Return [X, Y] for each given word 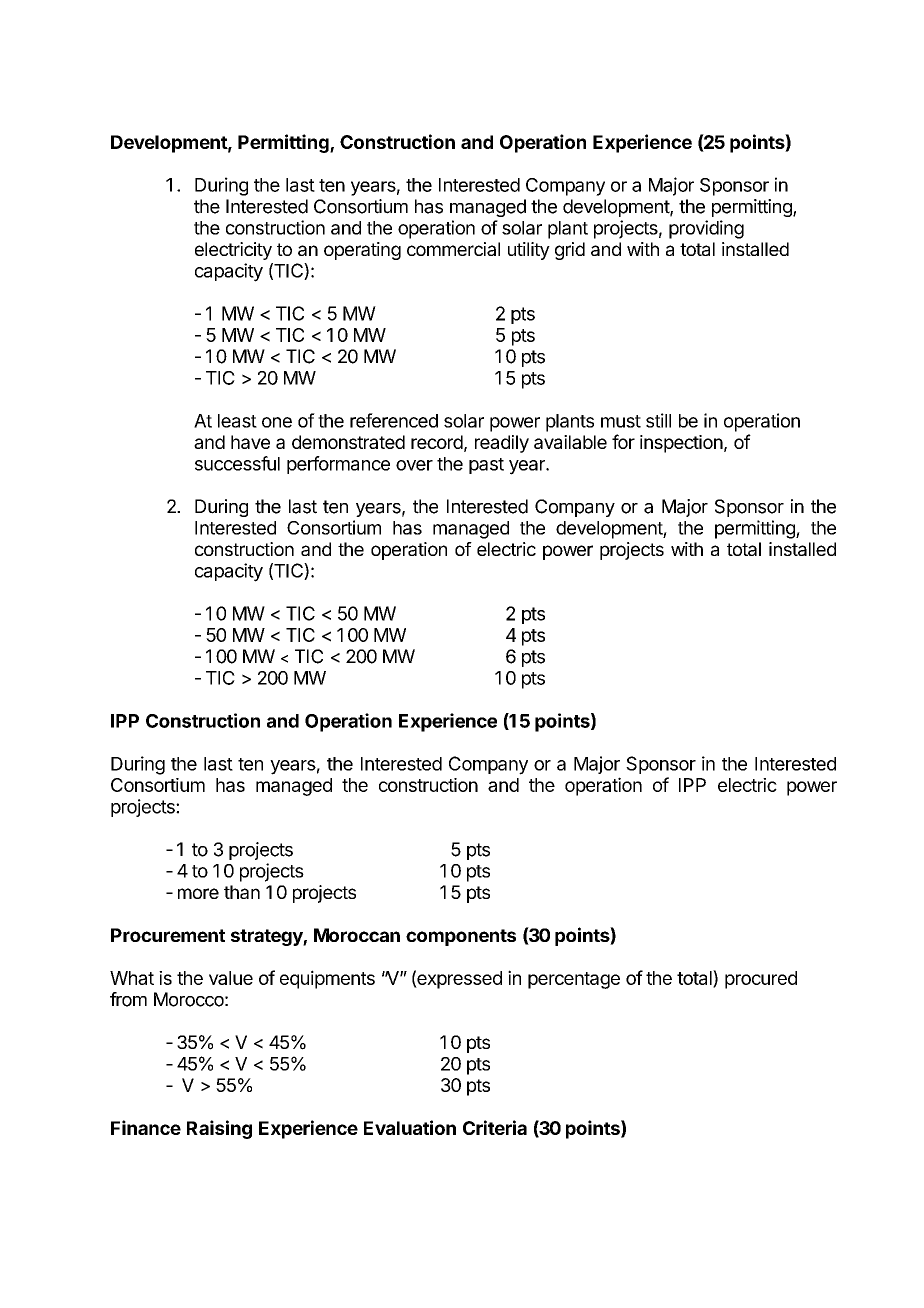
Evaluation [410, 1127]
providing [706, 229]
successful [237, 463]
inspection [681, 444]
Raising [219, 1129]
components [461, 937]
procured [761, 980]
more [198, 893]
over [414, 465]
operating [362, 251]
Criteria [495, 1127]
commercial [453, 249]
